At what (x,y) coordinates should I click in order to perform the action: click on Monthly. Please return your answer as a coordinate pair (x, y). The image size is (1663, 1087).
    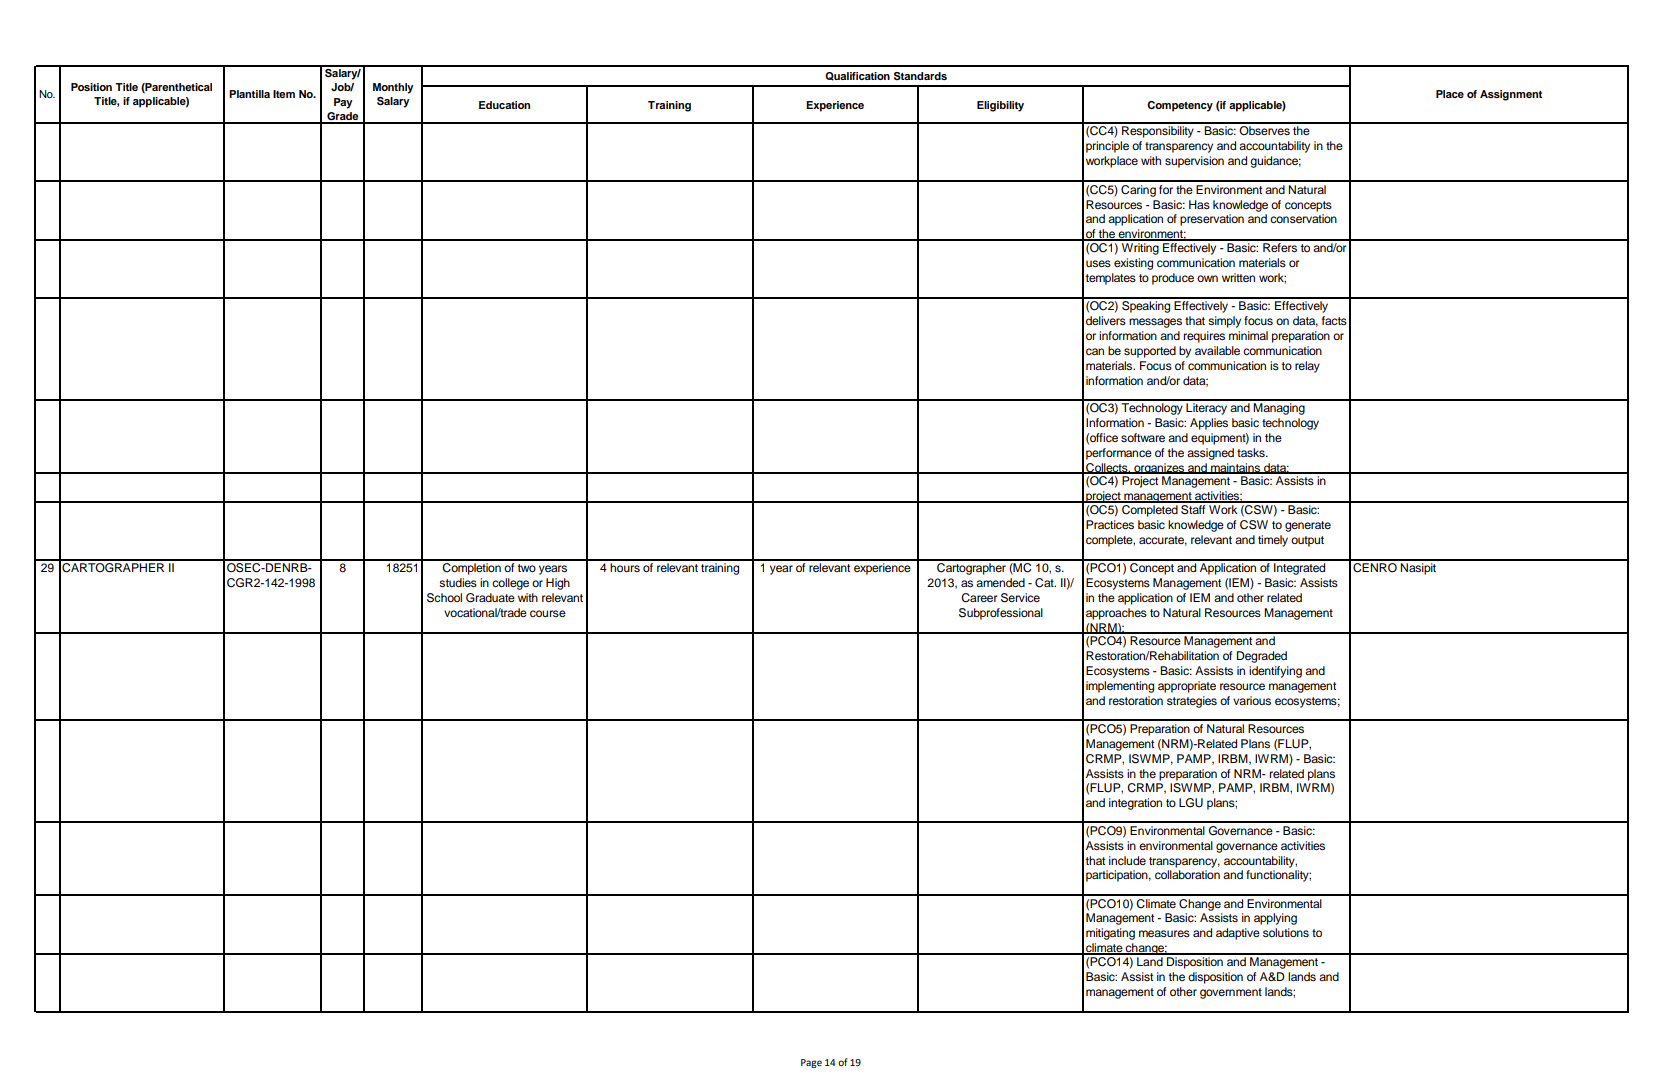
    Looking at the image, I should click on (393, 88).
